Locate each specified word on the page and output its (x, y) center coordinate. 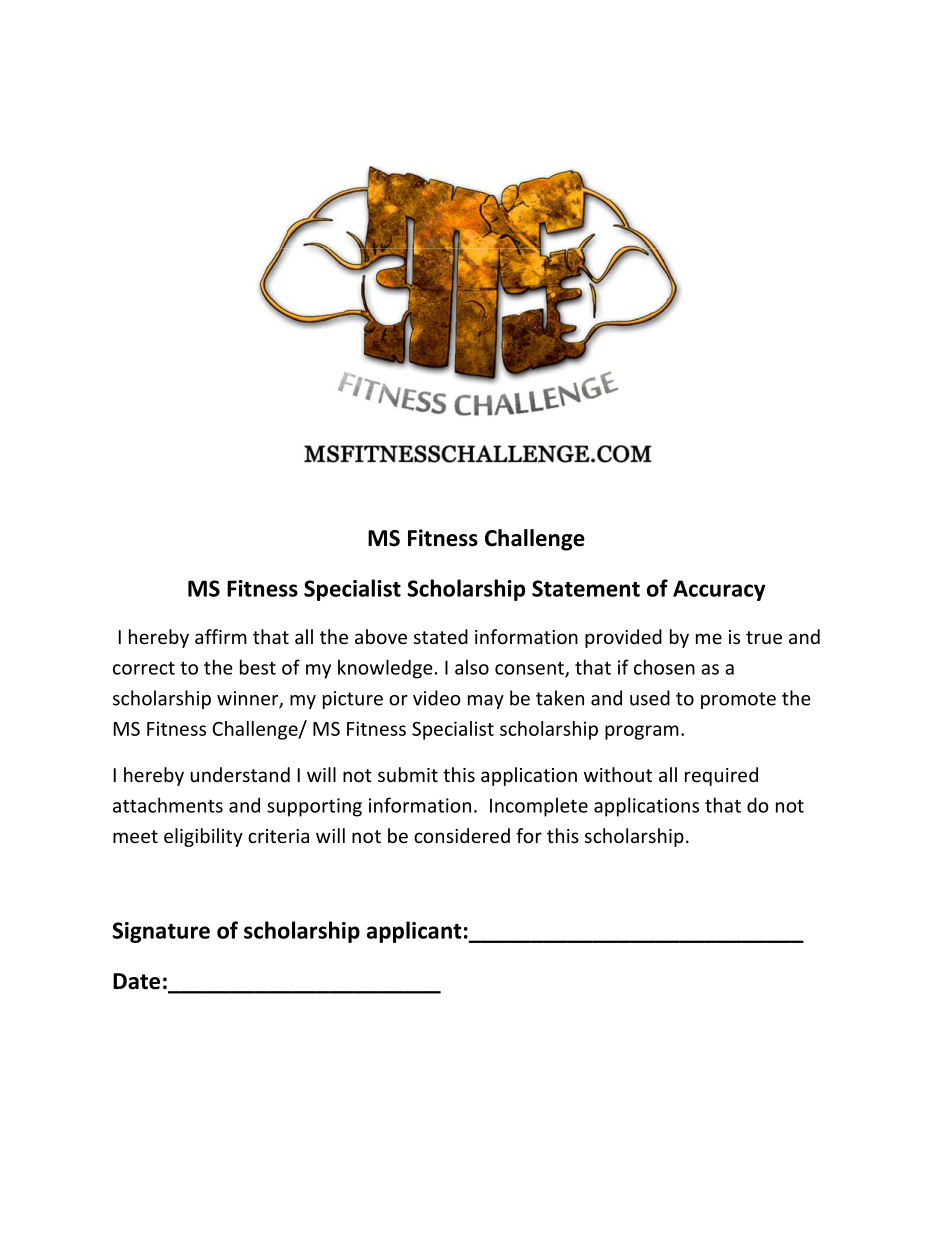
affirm (221, 636)
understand (240, 774)
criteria (278, 836)
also (472, 667)
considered (462, 835)
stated (441, 636)
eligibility (203, 837)
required (721, 776)
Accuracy (719, 590)
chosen (664, 667)
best (258, 667)
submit (408, 774)
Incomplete (539, 807)
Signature (161, 932)
